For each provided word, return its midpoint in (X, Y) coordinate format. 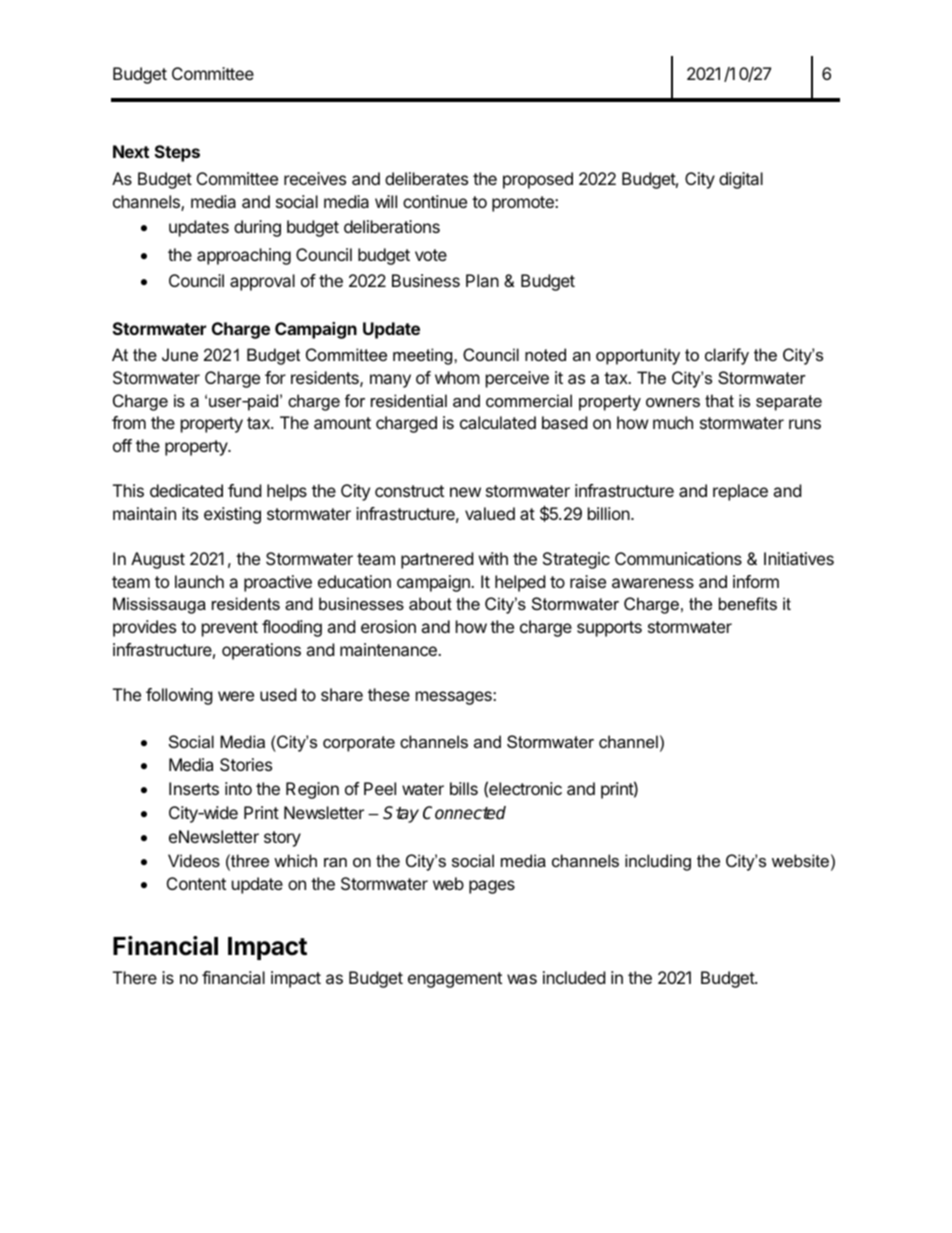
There (135, 977)
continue (435, 201)
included (574, 977)
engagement (455, 980)
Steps (177, 153)
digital (741, 180)
